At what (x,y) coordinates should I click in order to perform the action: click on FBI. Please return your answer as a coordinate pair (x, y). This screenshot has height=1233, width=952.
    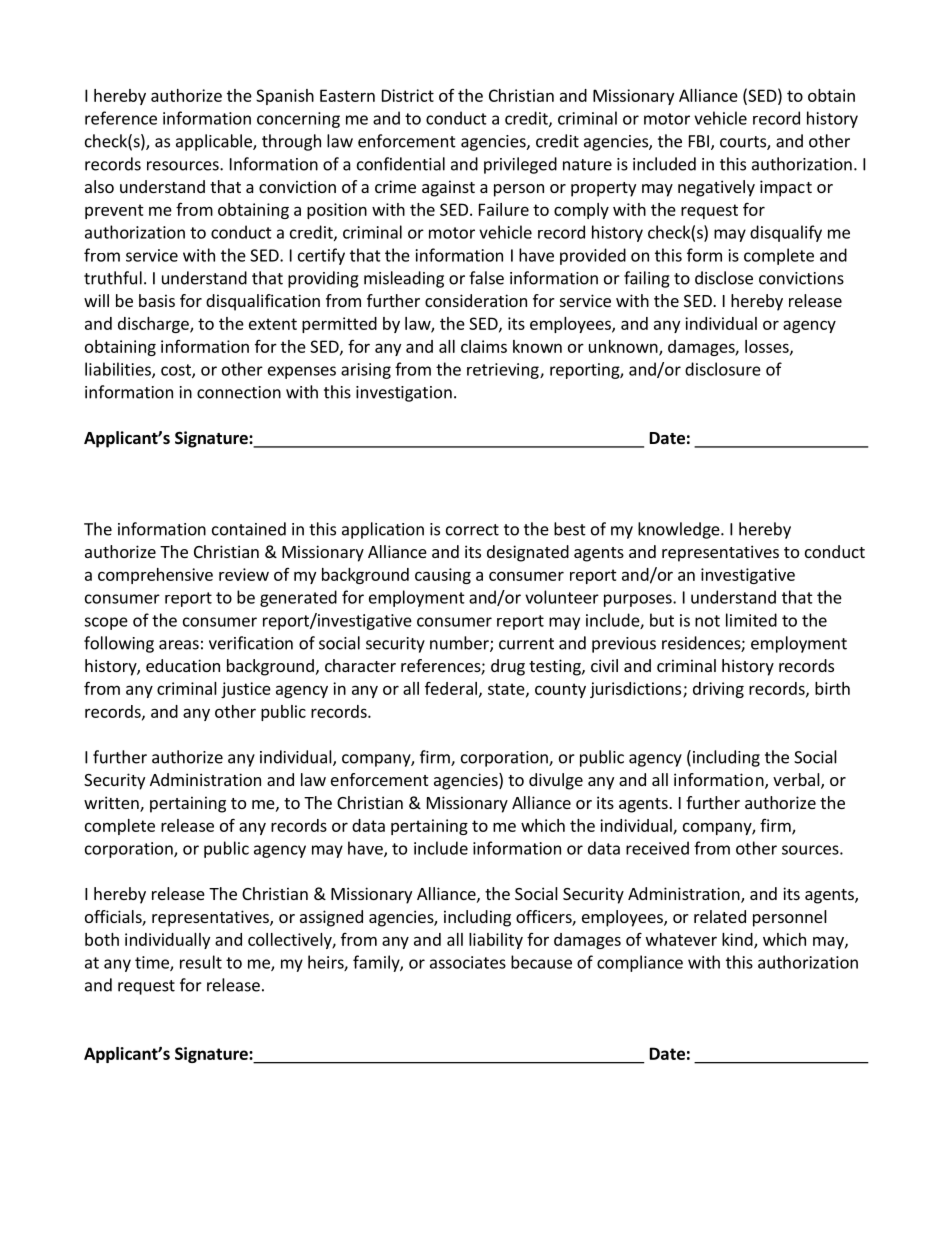
    Looking at the image, I should click on (699, 141).
